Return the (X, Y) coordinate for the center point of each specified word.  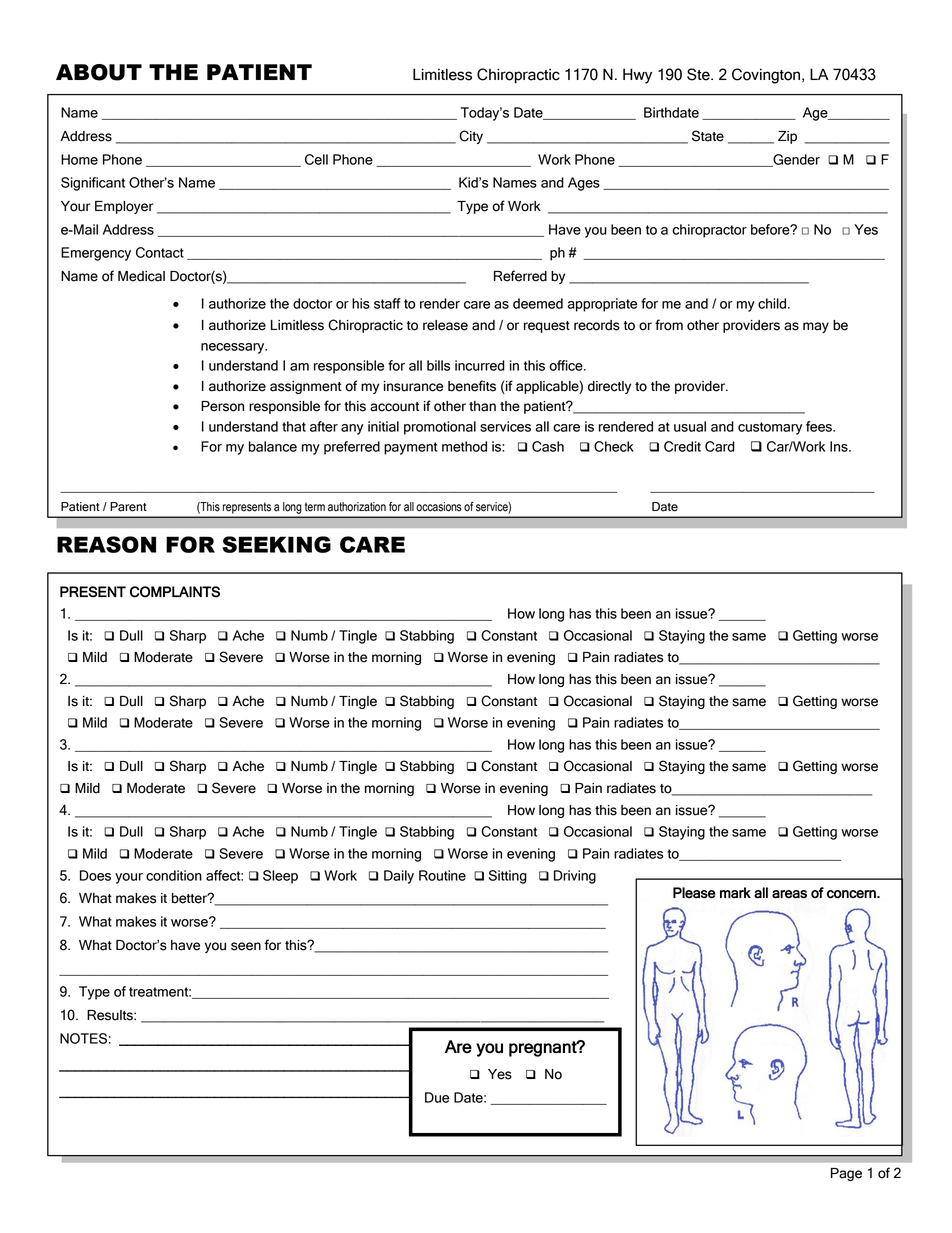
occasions (439, 507)
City (471, 137)
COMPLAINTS (175, 592)
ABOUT (99, 72)
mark (735, 892)
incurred (480, 365)
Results (111, 1015)
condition (174, 875)
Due (437, 1097)
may (816, 327)
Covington (767, 76)
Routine (442, 875)
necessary (234, 348)
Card (720, 446)
